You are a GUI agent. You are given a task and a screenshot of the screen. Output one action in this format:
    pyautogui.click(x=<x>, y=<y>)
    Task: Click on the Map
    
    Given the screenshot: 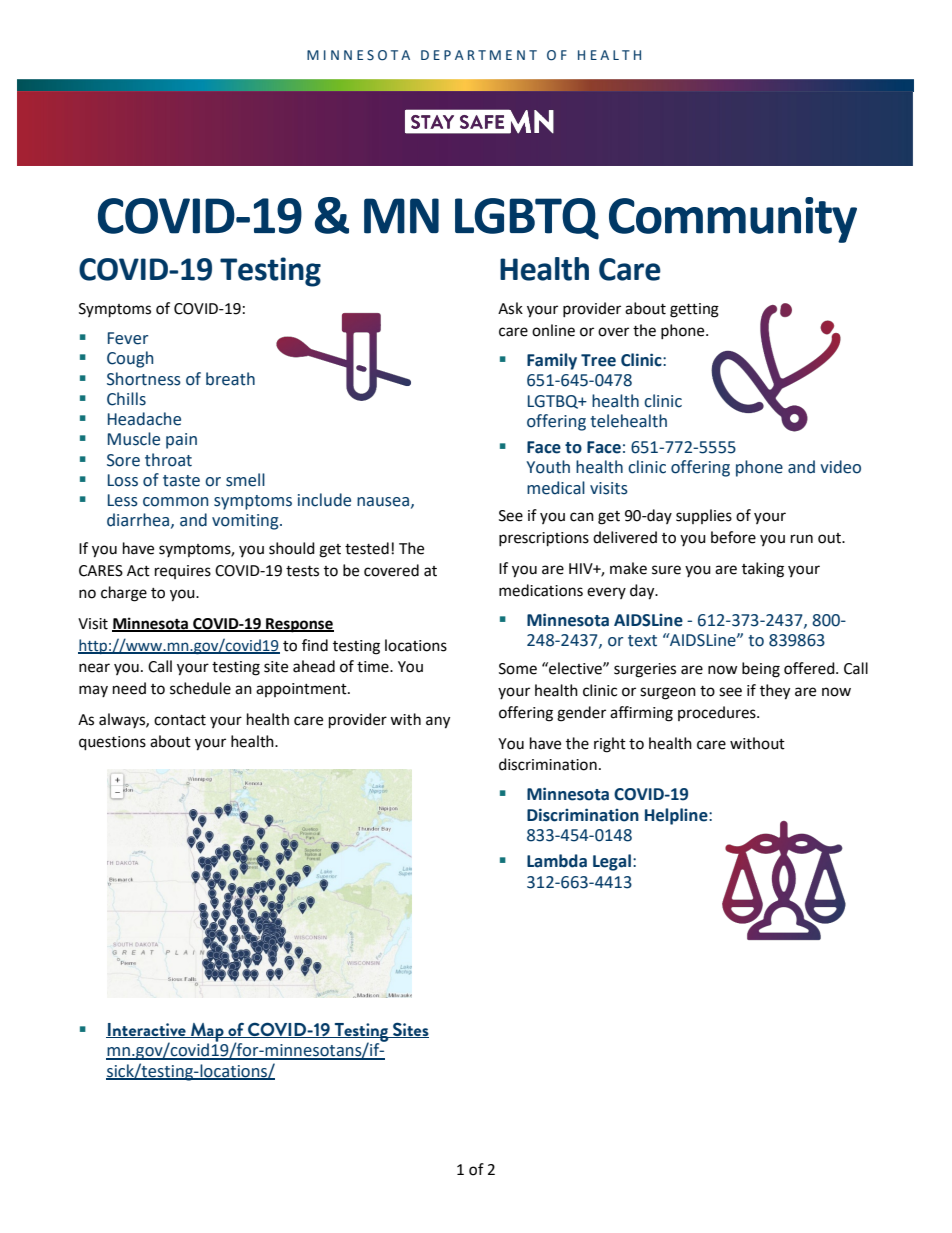 What is the action you would take?
    pyautogui.click(x=207, y=1033)
